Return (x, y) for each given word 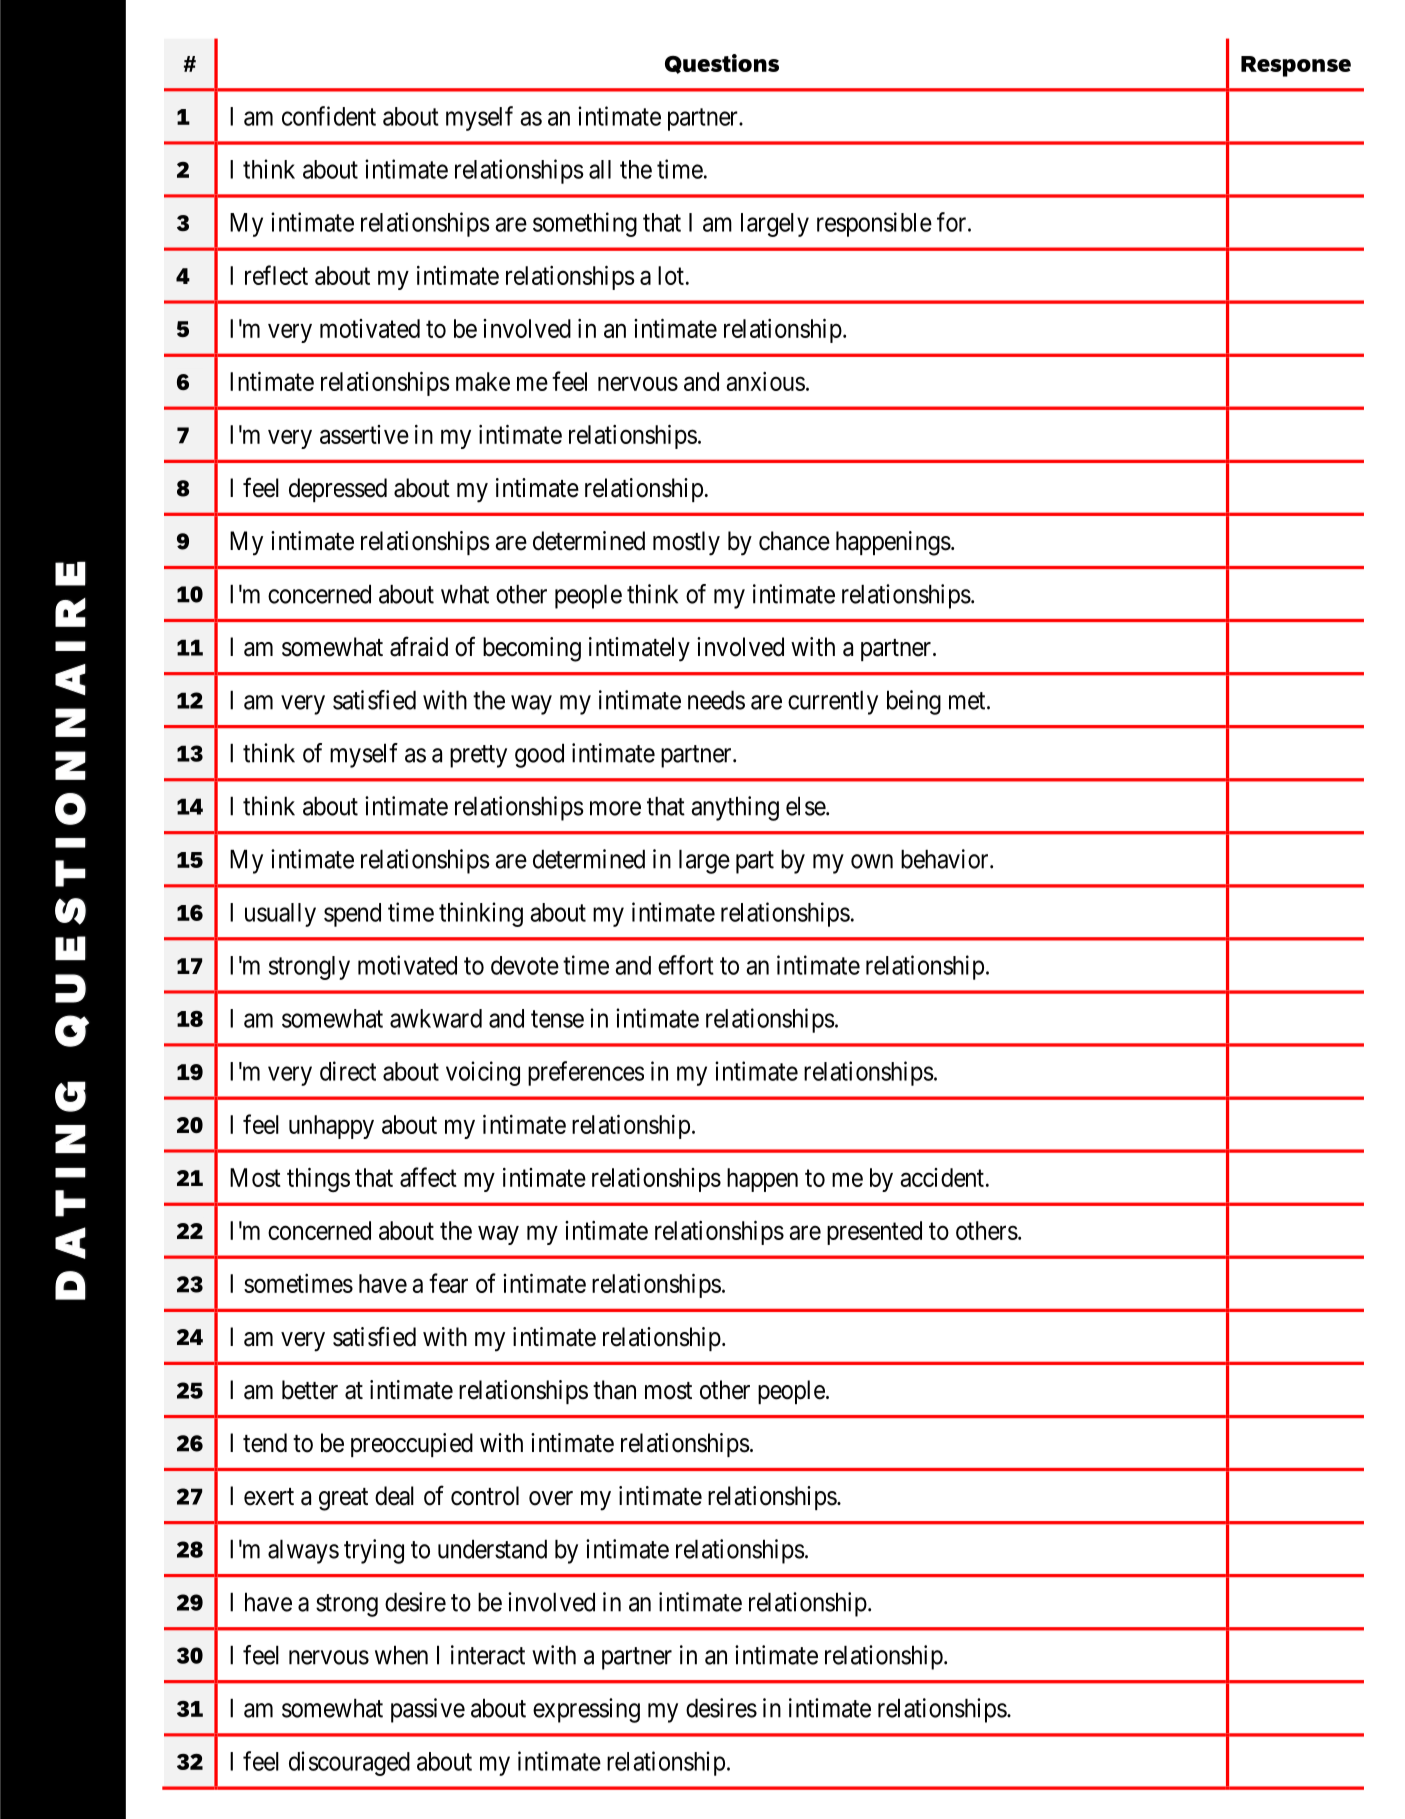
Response (1296, 66)
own (872, 861)
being (914, 702)
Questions (722, 64)
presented (874, 1233)
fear (448, 1283)
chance (794, 541)
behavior (946, 859)
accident (942, 1177)
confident (329, 116)
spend (352, 915)
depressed (338, 490)
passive (428, 1710)
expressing (586, 1710)
